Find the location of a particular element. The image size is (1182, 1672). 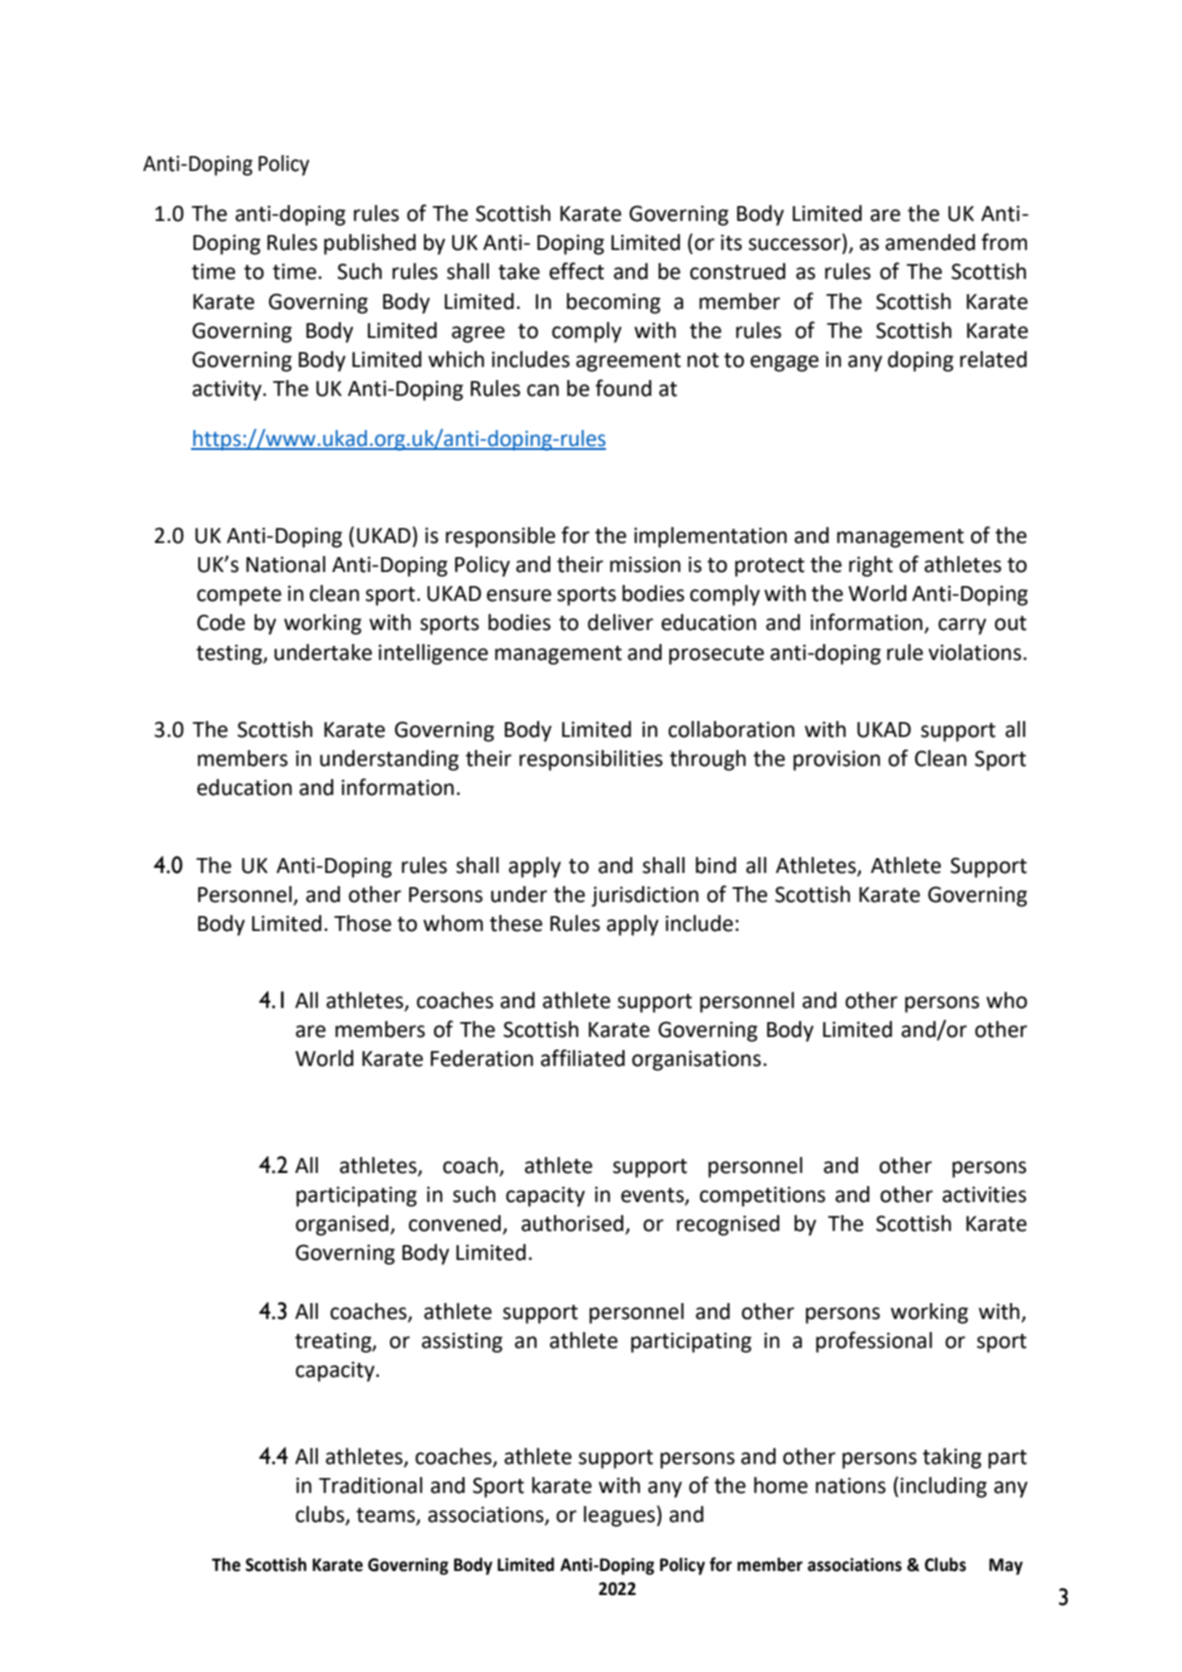

jurisdiction is located at coordinates (645, 896).
